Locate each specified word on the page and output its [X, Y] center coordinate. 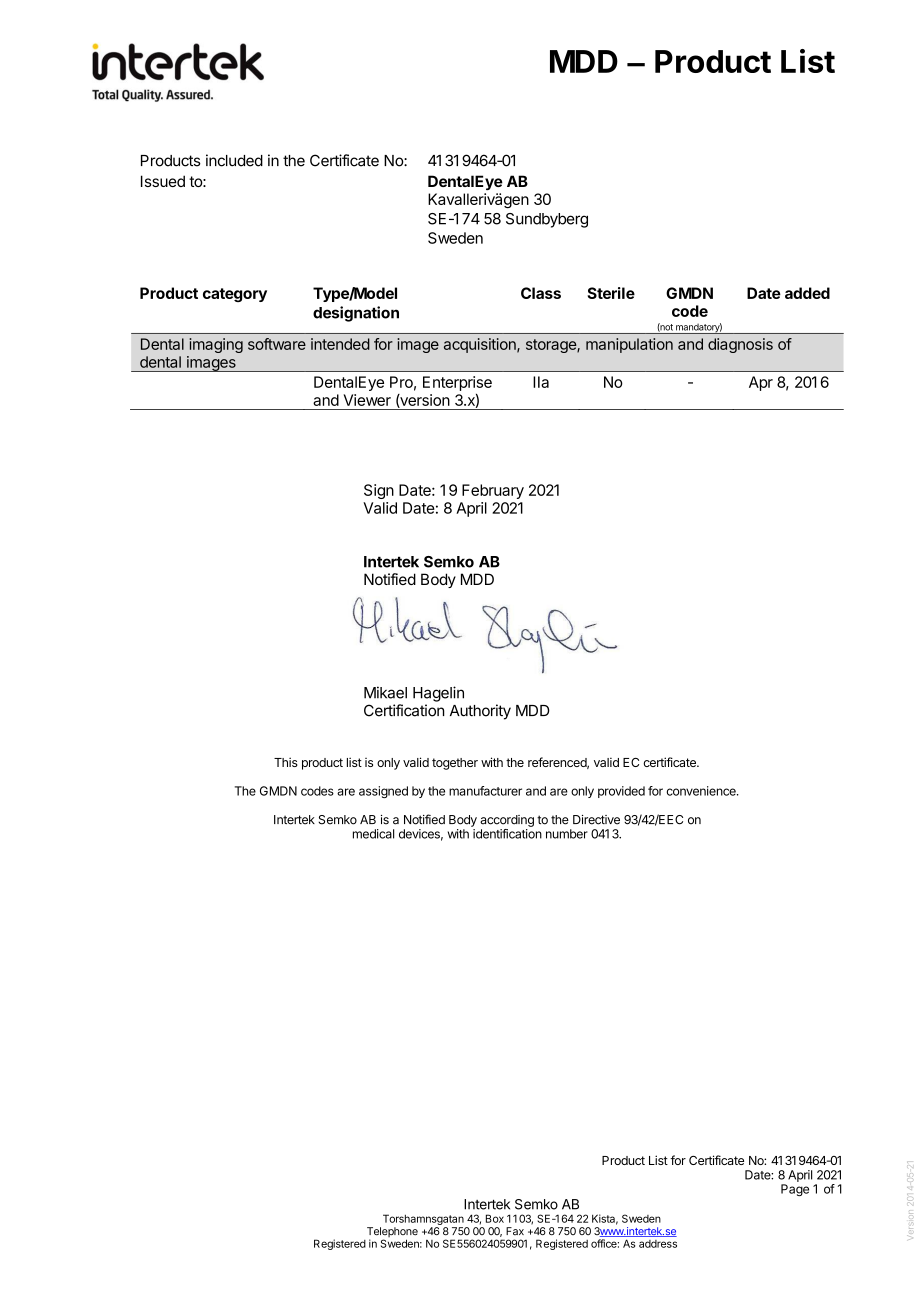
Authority [480, 712]
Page [795, 1190]
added [807, 293]
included [234, 160]
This [286, 762]
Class [541, 293]
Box [495, 1218]
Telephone [392, 1233]
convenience [702, 791]
